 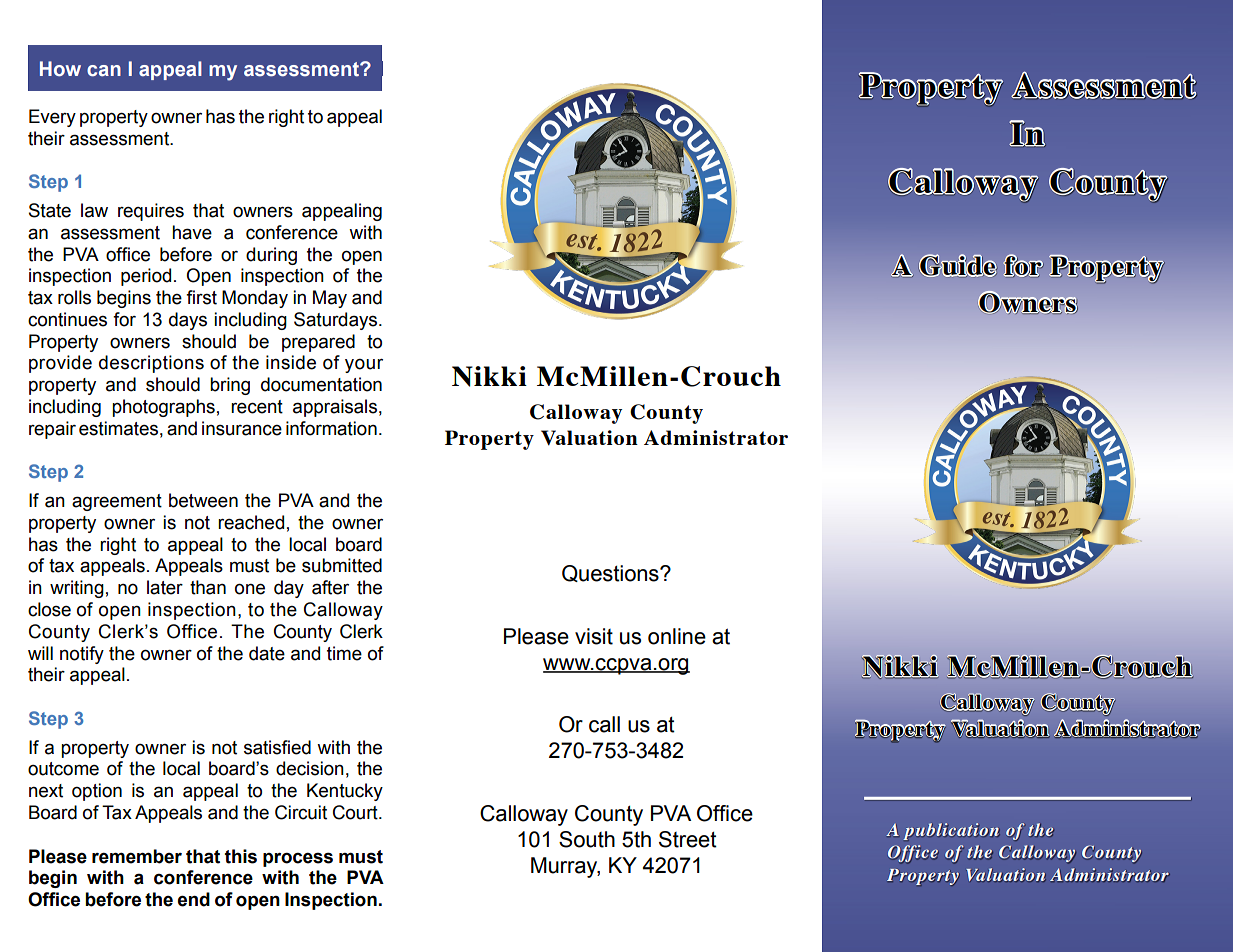 What do you see at coordinates (104, 71) in the page?
I see `can` at bounding box center [104, 71].
